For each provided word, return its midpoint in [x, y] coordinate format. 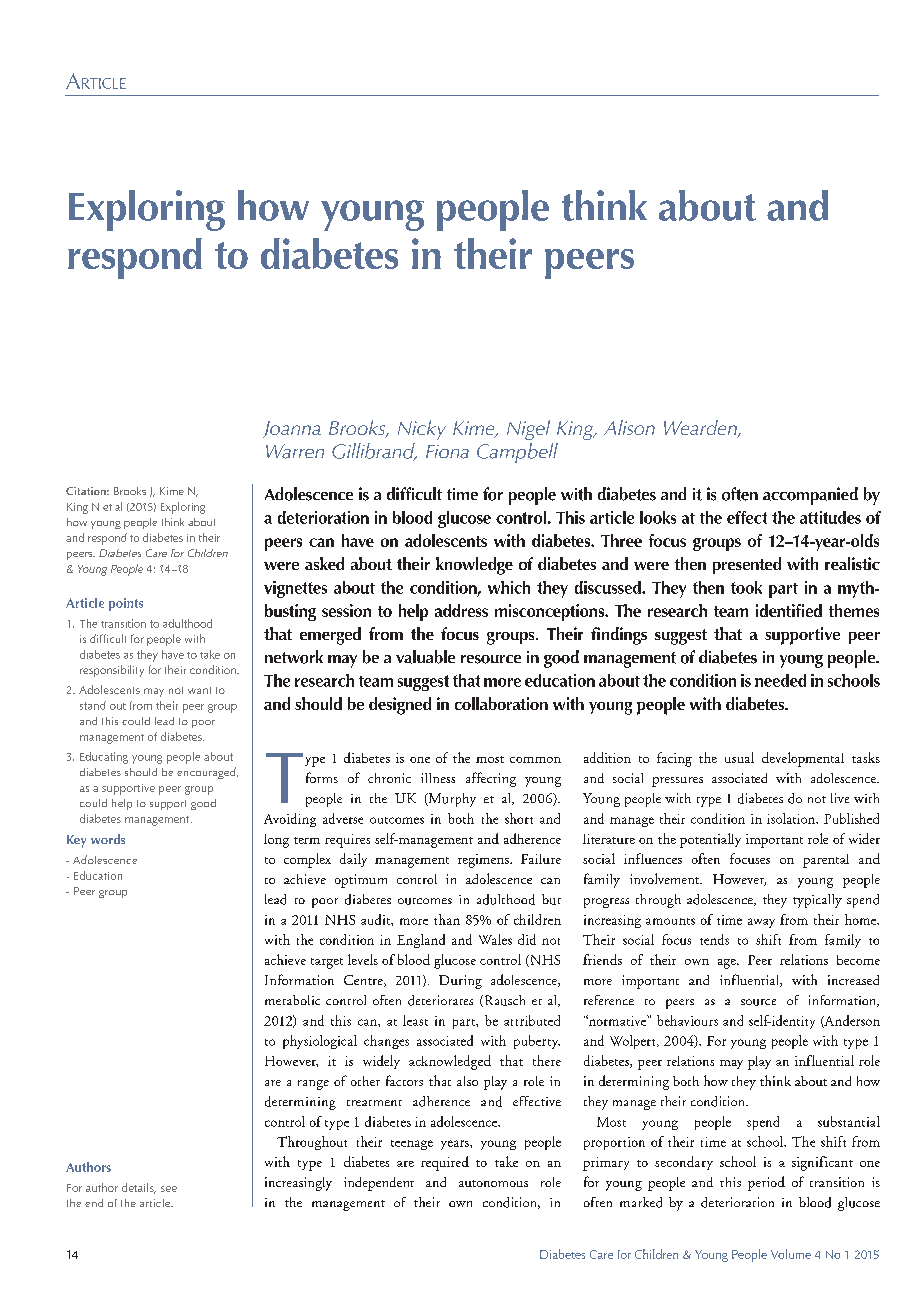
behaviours [687, 1020]
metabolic [292, 1000]
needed [780, 680]
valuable [425, 657]
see [169, 1189]
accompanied [810, 496]
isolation [792, 818]
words [108, 839]
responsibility [112, 671]
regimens [484, 861]
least [415, 1020]
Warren [295, 451]
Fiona [447, 452]
